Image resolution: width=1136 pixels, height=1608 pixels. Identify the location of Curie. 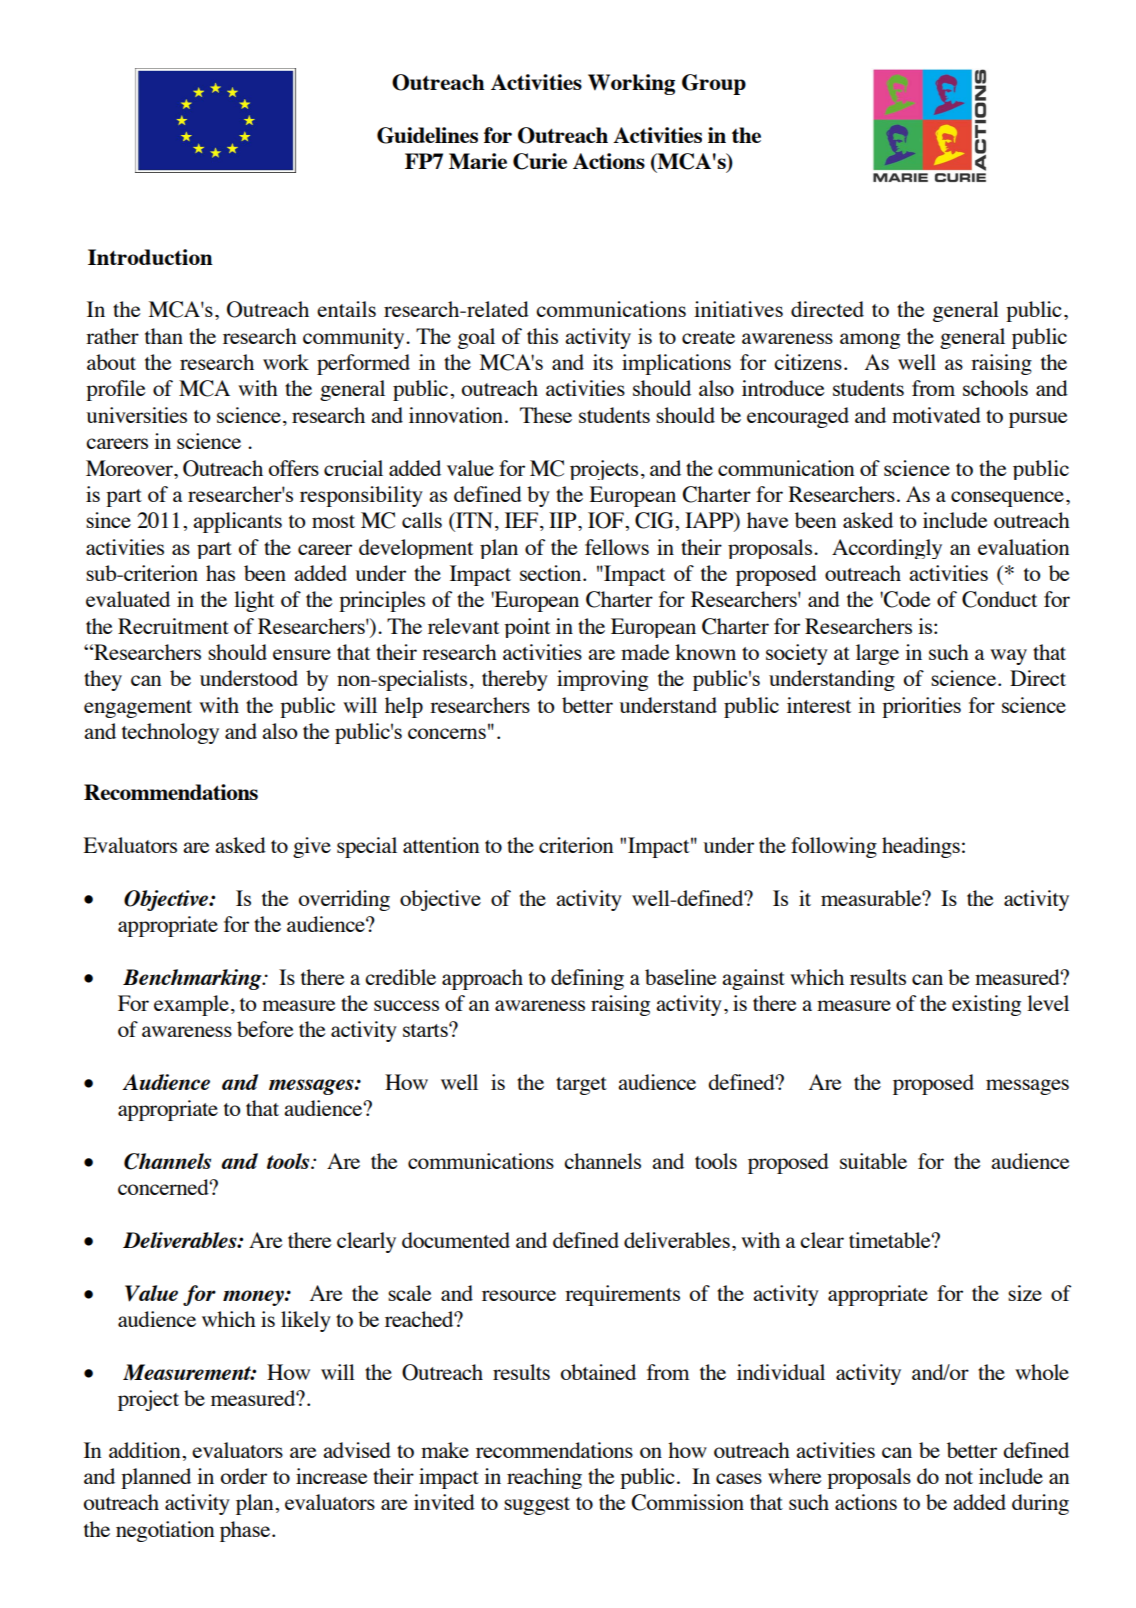
(540, 161).
